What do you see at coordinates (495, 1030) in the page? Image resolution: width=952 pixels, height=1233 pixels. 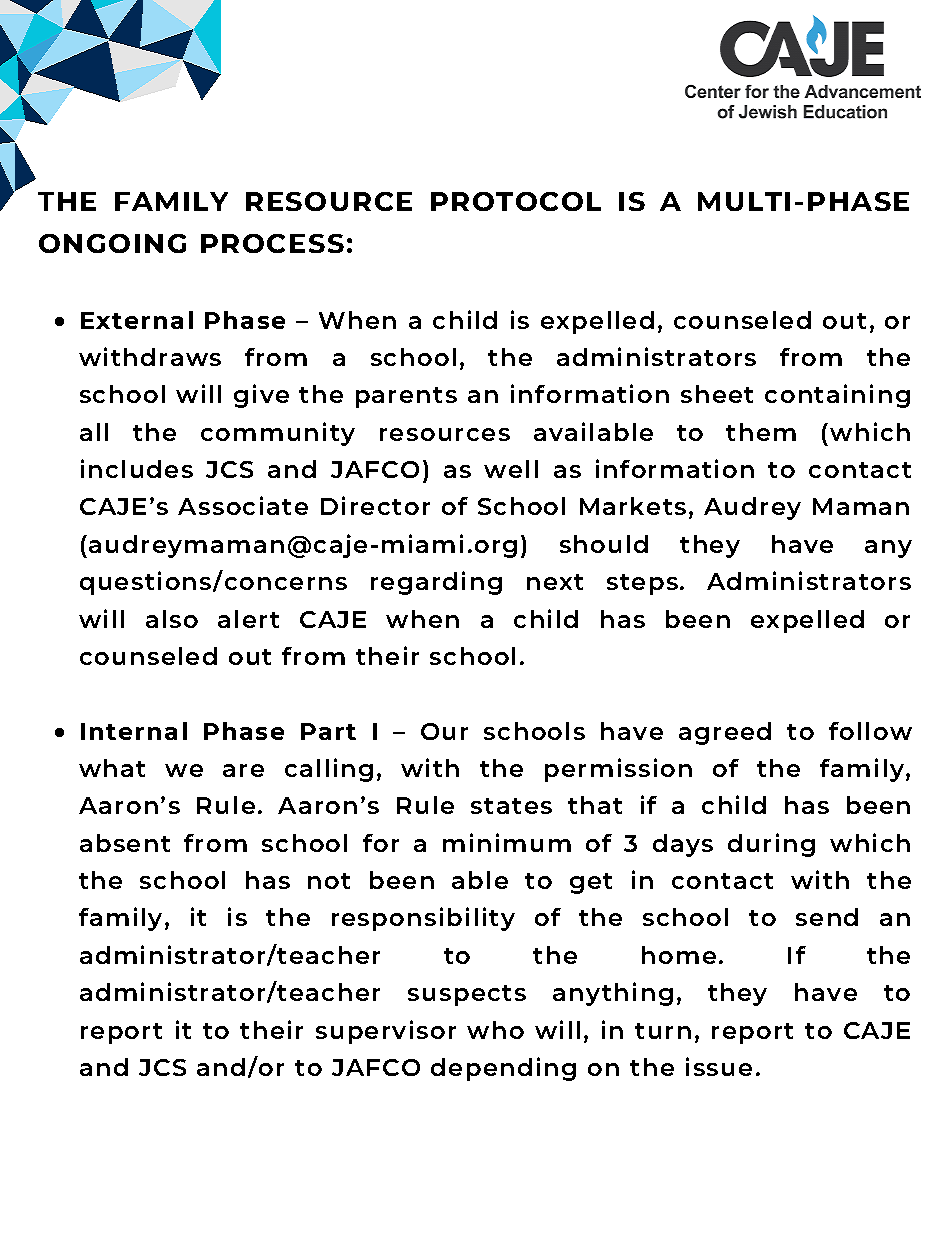 I see `who` at bounding box center [495, 1030].
